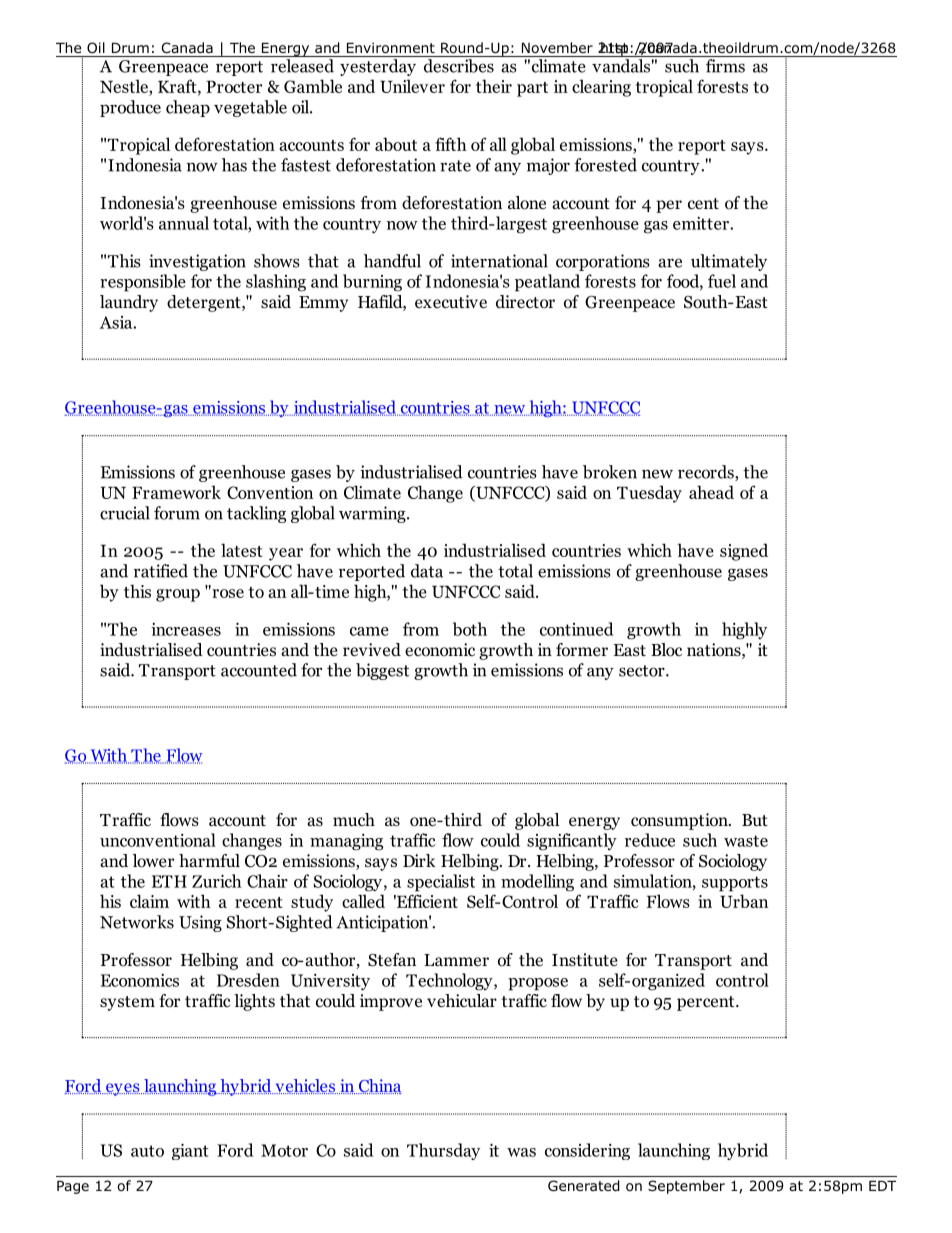 This screenshot has width=952, height=1233. Describe the element at coordinates (744, 901) in the screenshot. I see `Urban` at that location.
